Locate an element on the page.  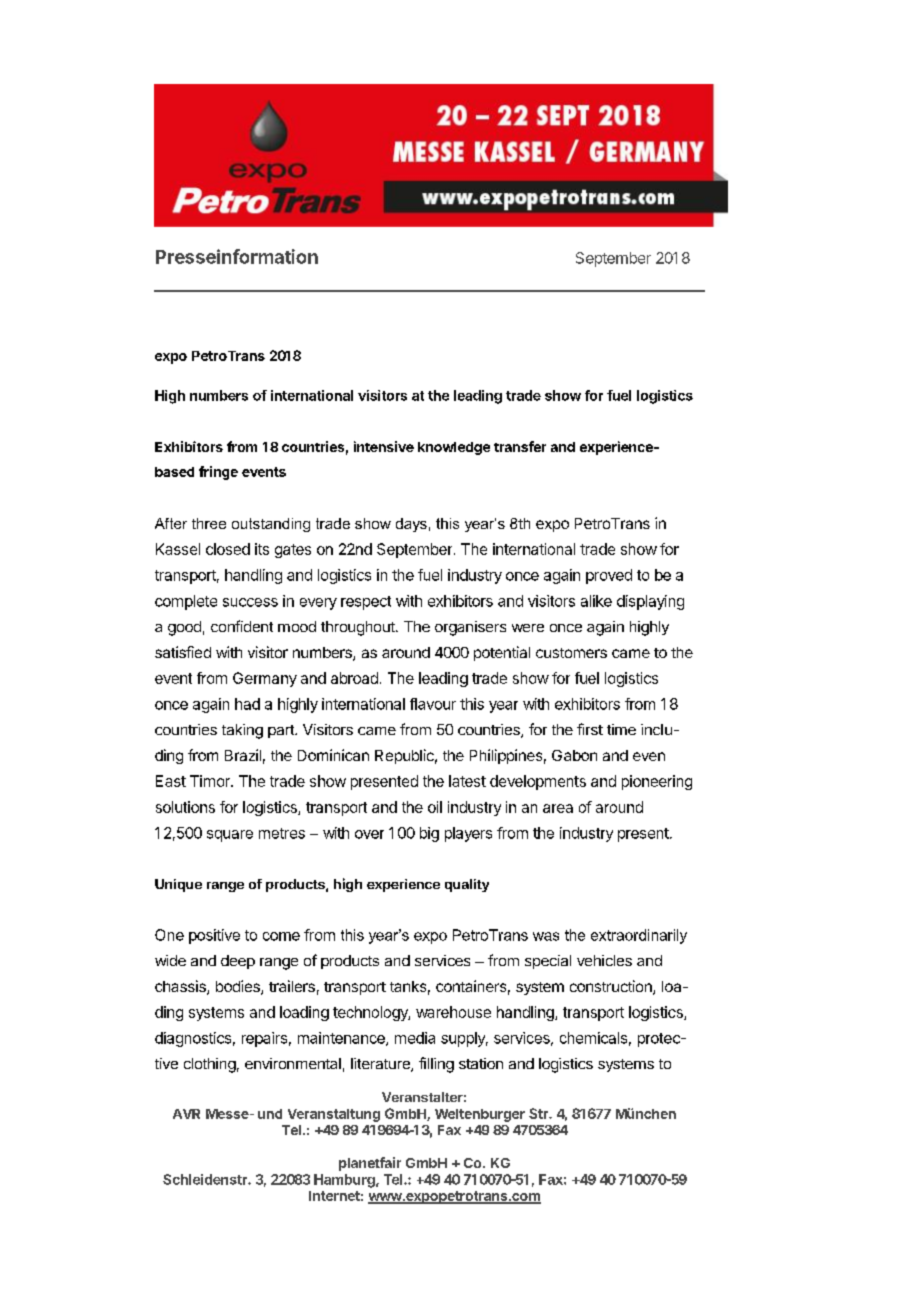
alike is located at coordinates (596, 601).
